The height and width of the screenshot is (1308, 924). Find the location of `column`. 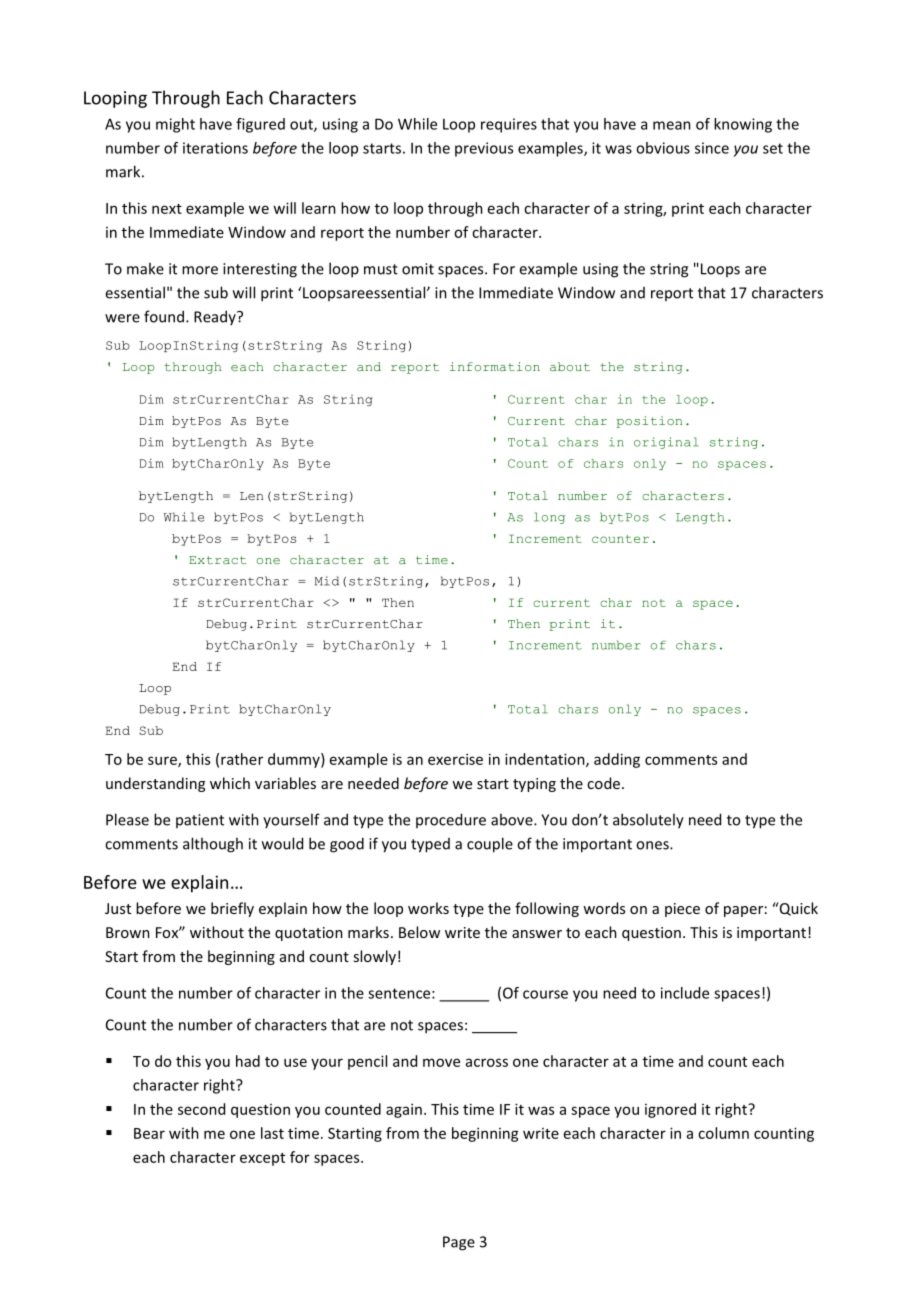

column is located at coordinates (723, 1133).
